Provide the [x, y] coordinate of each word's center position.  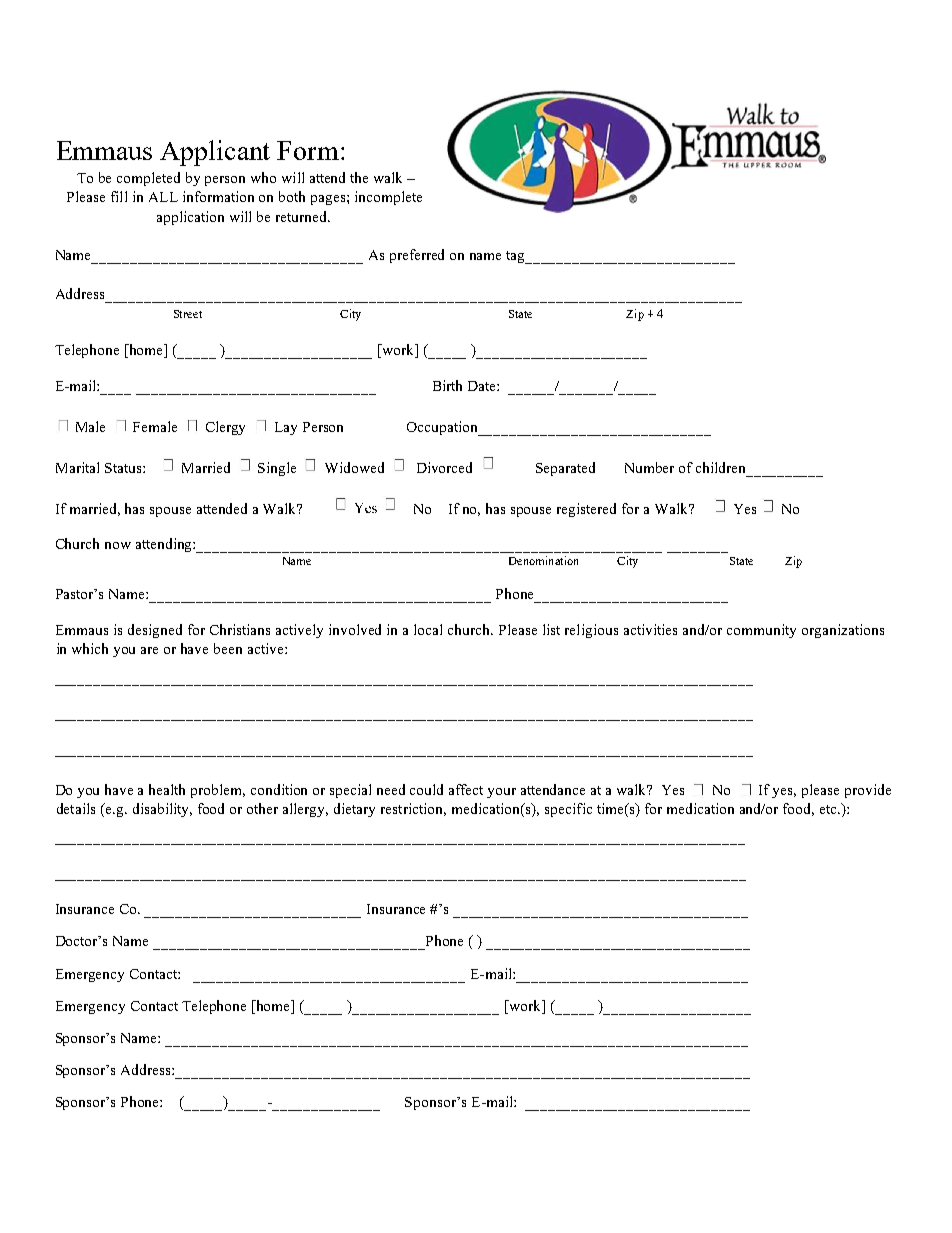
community [761, 631]
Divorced [444, 467]
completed [148, 179]
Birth [447, 385]
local [428, 629]
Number [649, 467]
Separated [565, 469]
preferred [417, 256]
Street [188, 314]
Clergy [225, 428]
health [167, 789]
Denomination [543, 560]
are [149, 650]
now [118, 545]
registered [586, 510]
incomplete [388, 198]
